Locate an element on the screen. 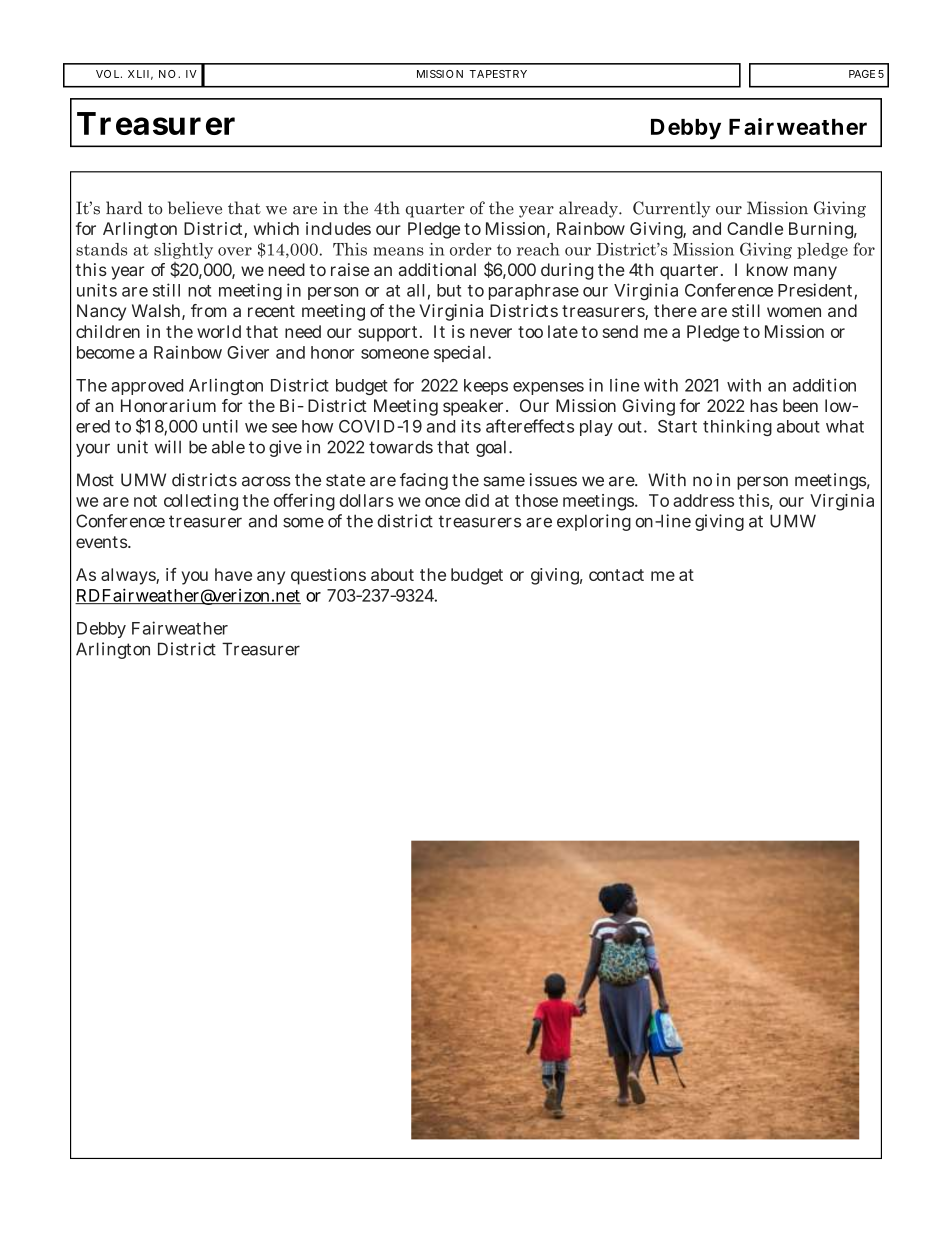  world is located at coordinates (219, 331).
